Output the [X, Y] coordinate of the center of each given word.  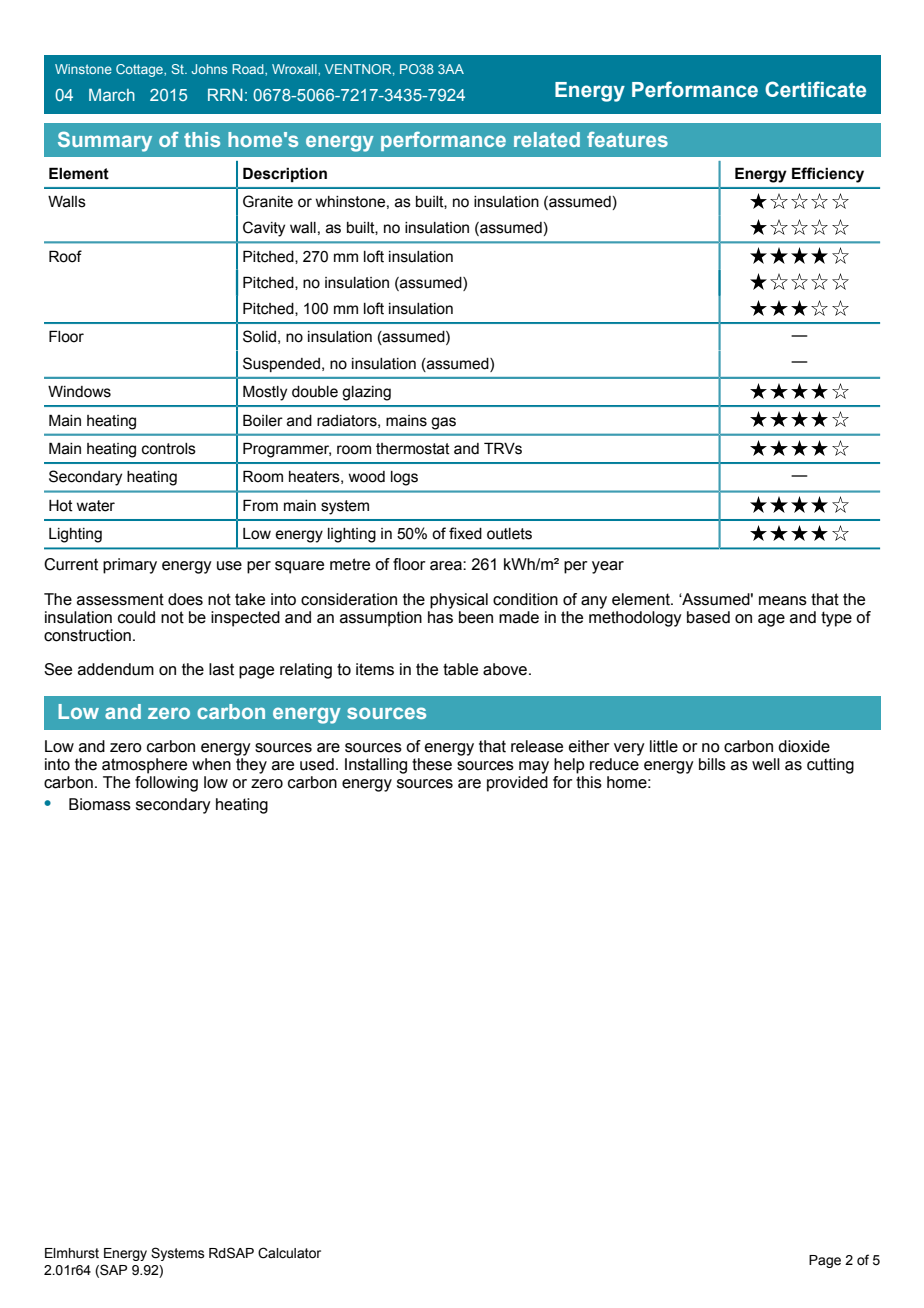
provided [517, 782]
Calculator [289, 1253]
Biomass [100, 804]
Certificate [815, 89]
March [112, 94]
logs [404, 478]
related [547, 139]
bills [712, 764]
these [432, 764]
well [766, 764]
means [783, 601]
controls [169, 449]
